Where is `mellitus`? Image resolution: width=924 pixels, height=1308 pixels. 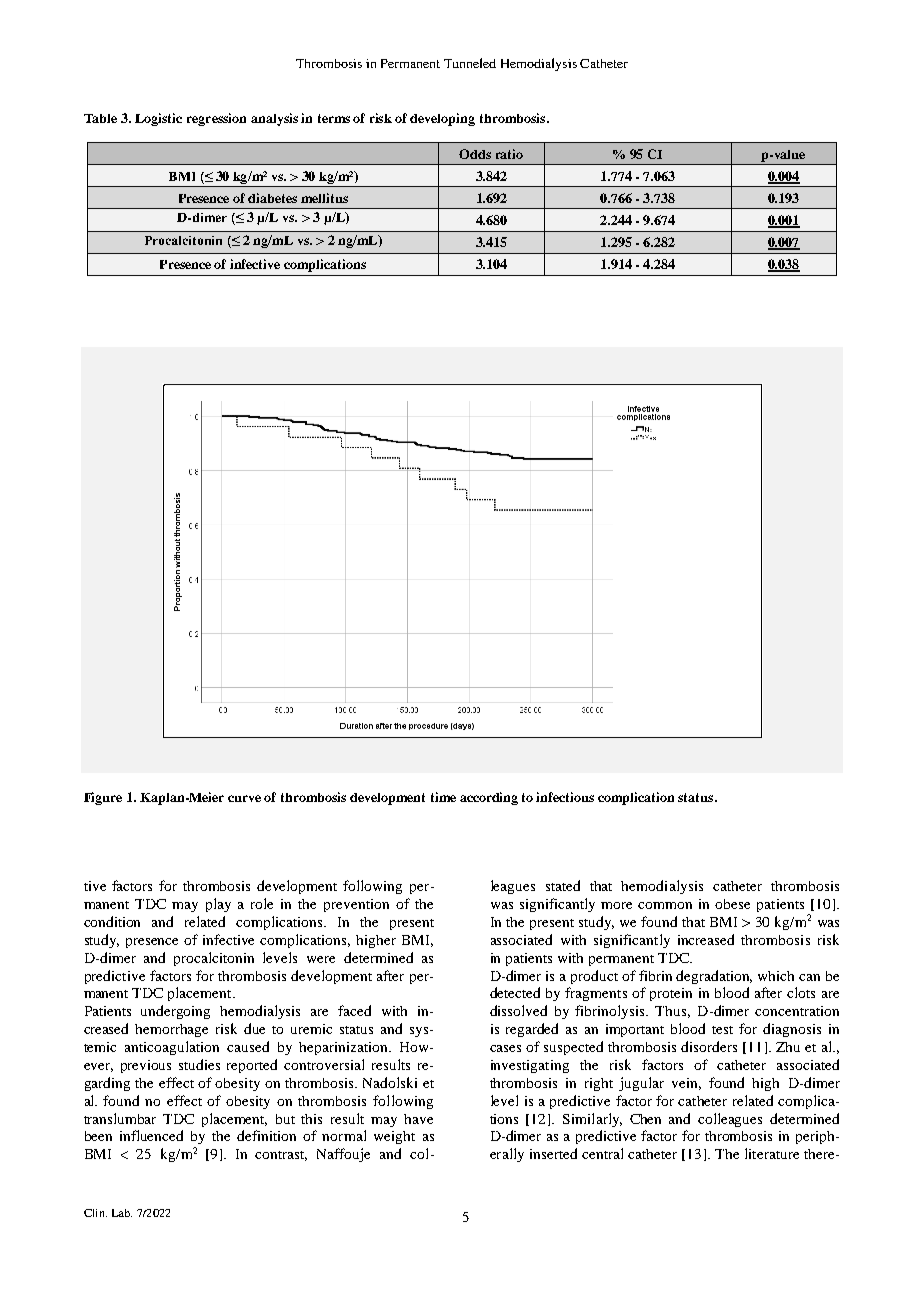 mellitus is located at coordinates (324, 198).
